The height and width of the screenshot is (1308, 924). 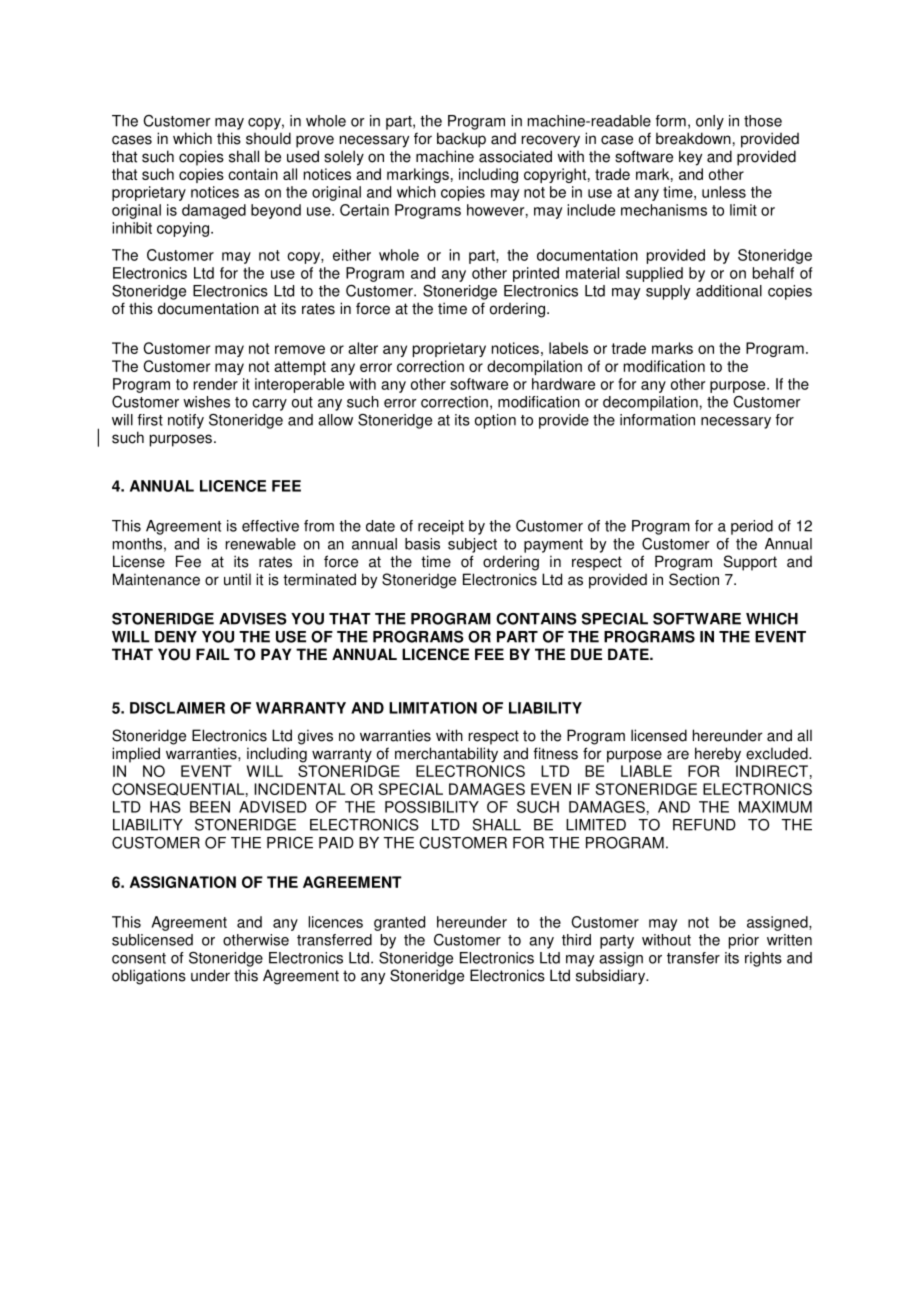 What do you see at coordinates (693, 138) in the screenshot?
I see `breakdown` at bounding box center [693, 138].
